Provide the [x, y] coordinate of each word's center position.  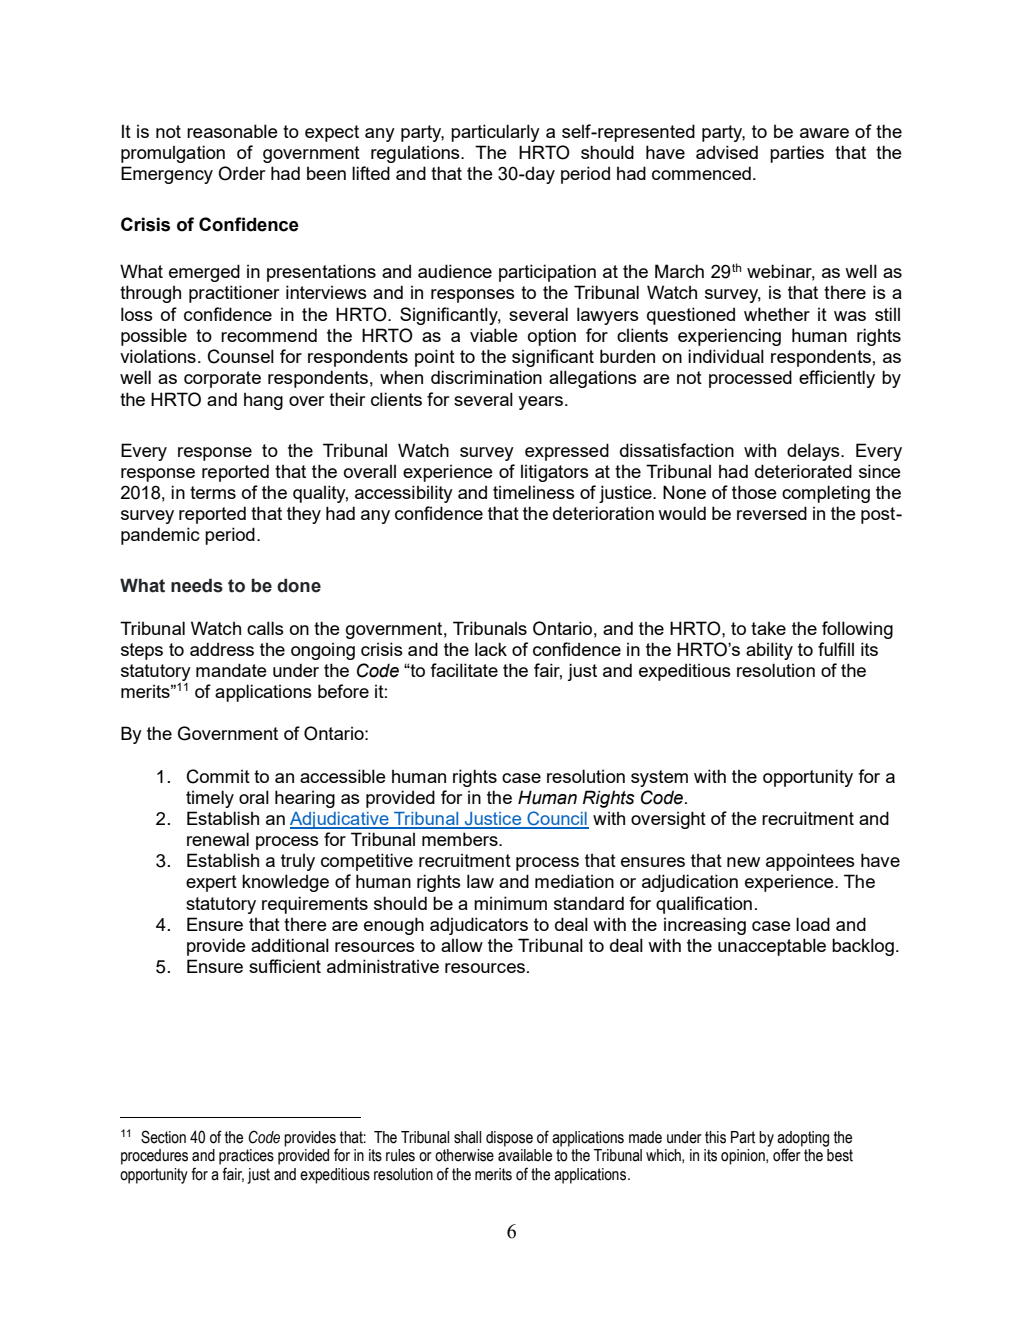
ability [769, 651]
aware [824, 133]
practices [246, 1157]
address [222, 649]
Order [241, 173]
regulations [416, 154]
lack [491, 649]
